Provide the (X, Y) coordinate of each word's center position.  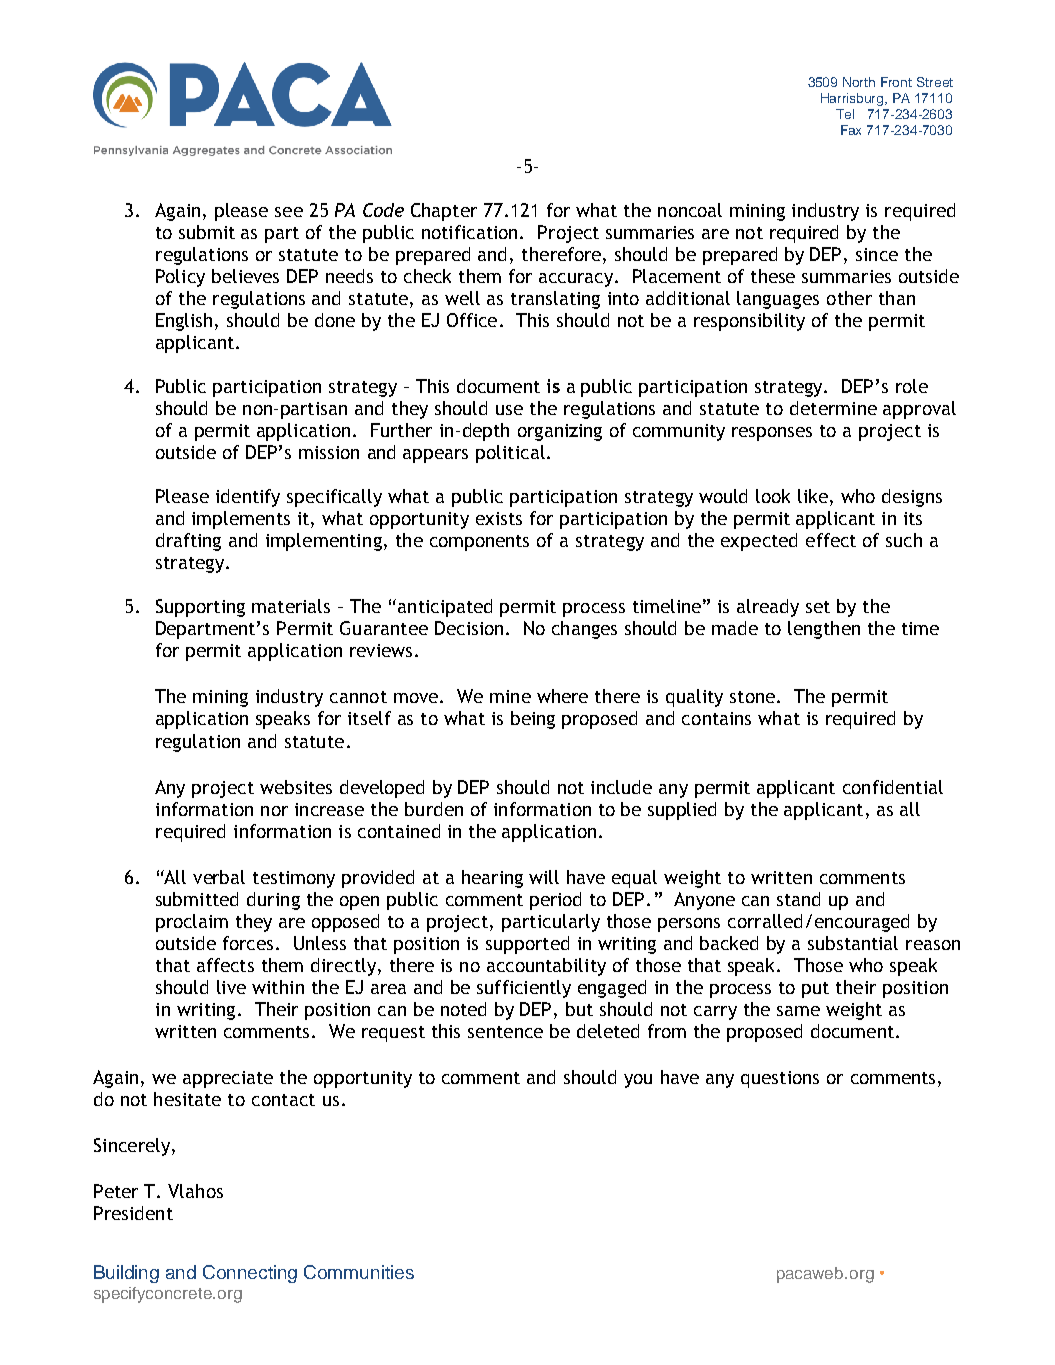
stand (798, 899)
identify (248, 498)
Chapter (444, 212)
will (544, 877)
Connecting (250, 1274)
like (813, 496)
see (289, 212)
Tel (845, 114)
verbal (219, 877)
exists (499, 518)
